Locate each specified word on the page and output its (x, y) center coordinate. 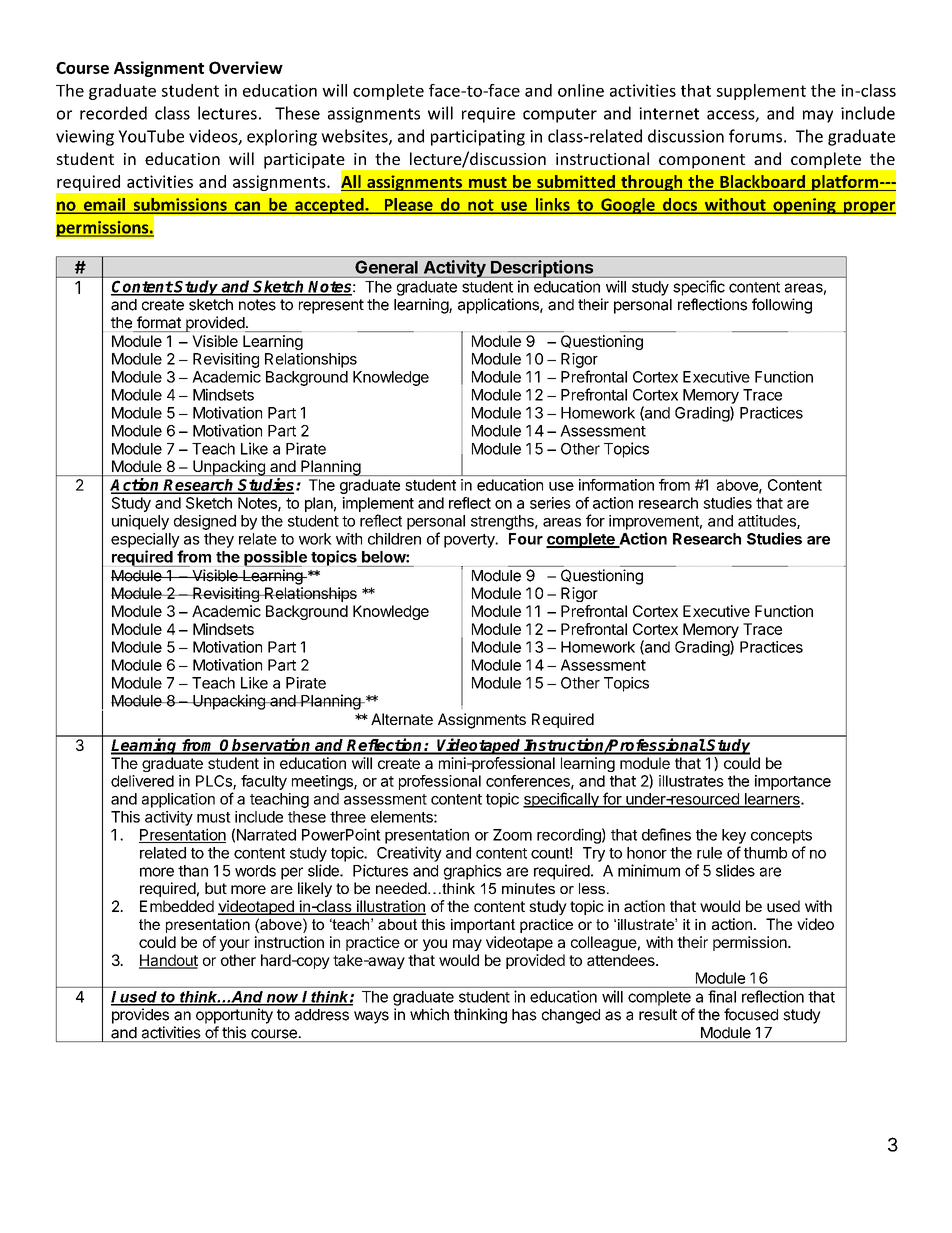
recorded (113, 113)
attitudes (768, 522)
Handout (168, 961)
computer (560, 115)
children (394, 539)
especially (145, 540)
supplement (761, 92)
